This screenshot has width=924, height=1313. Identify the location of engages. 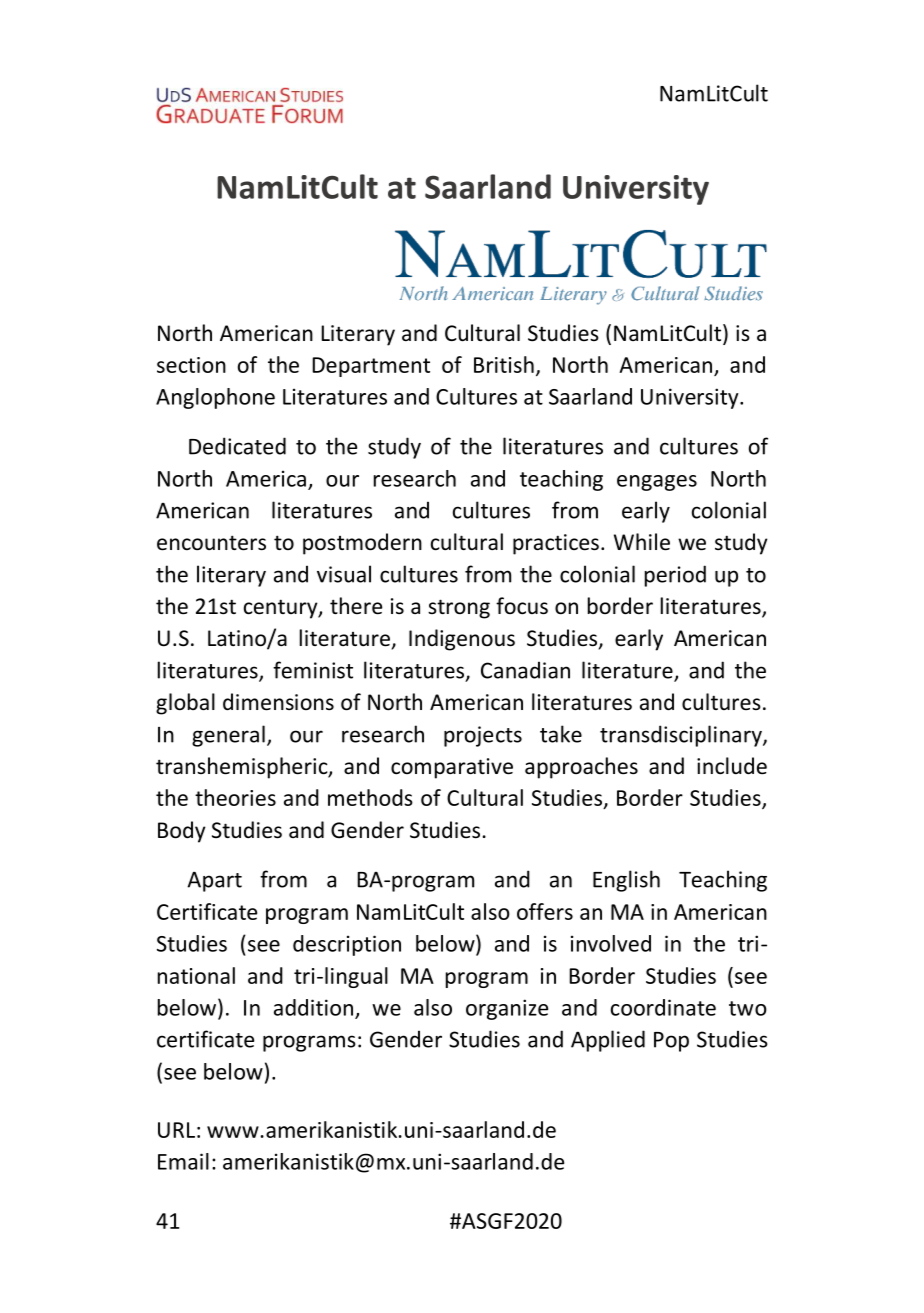
(657, 483).
